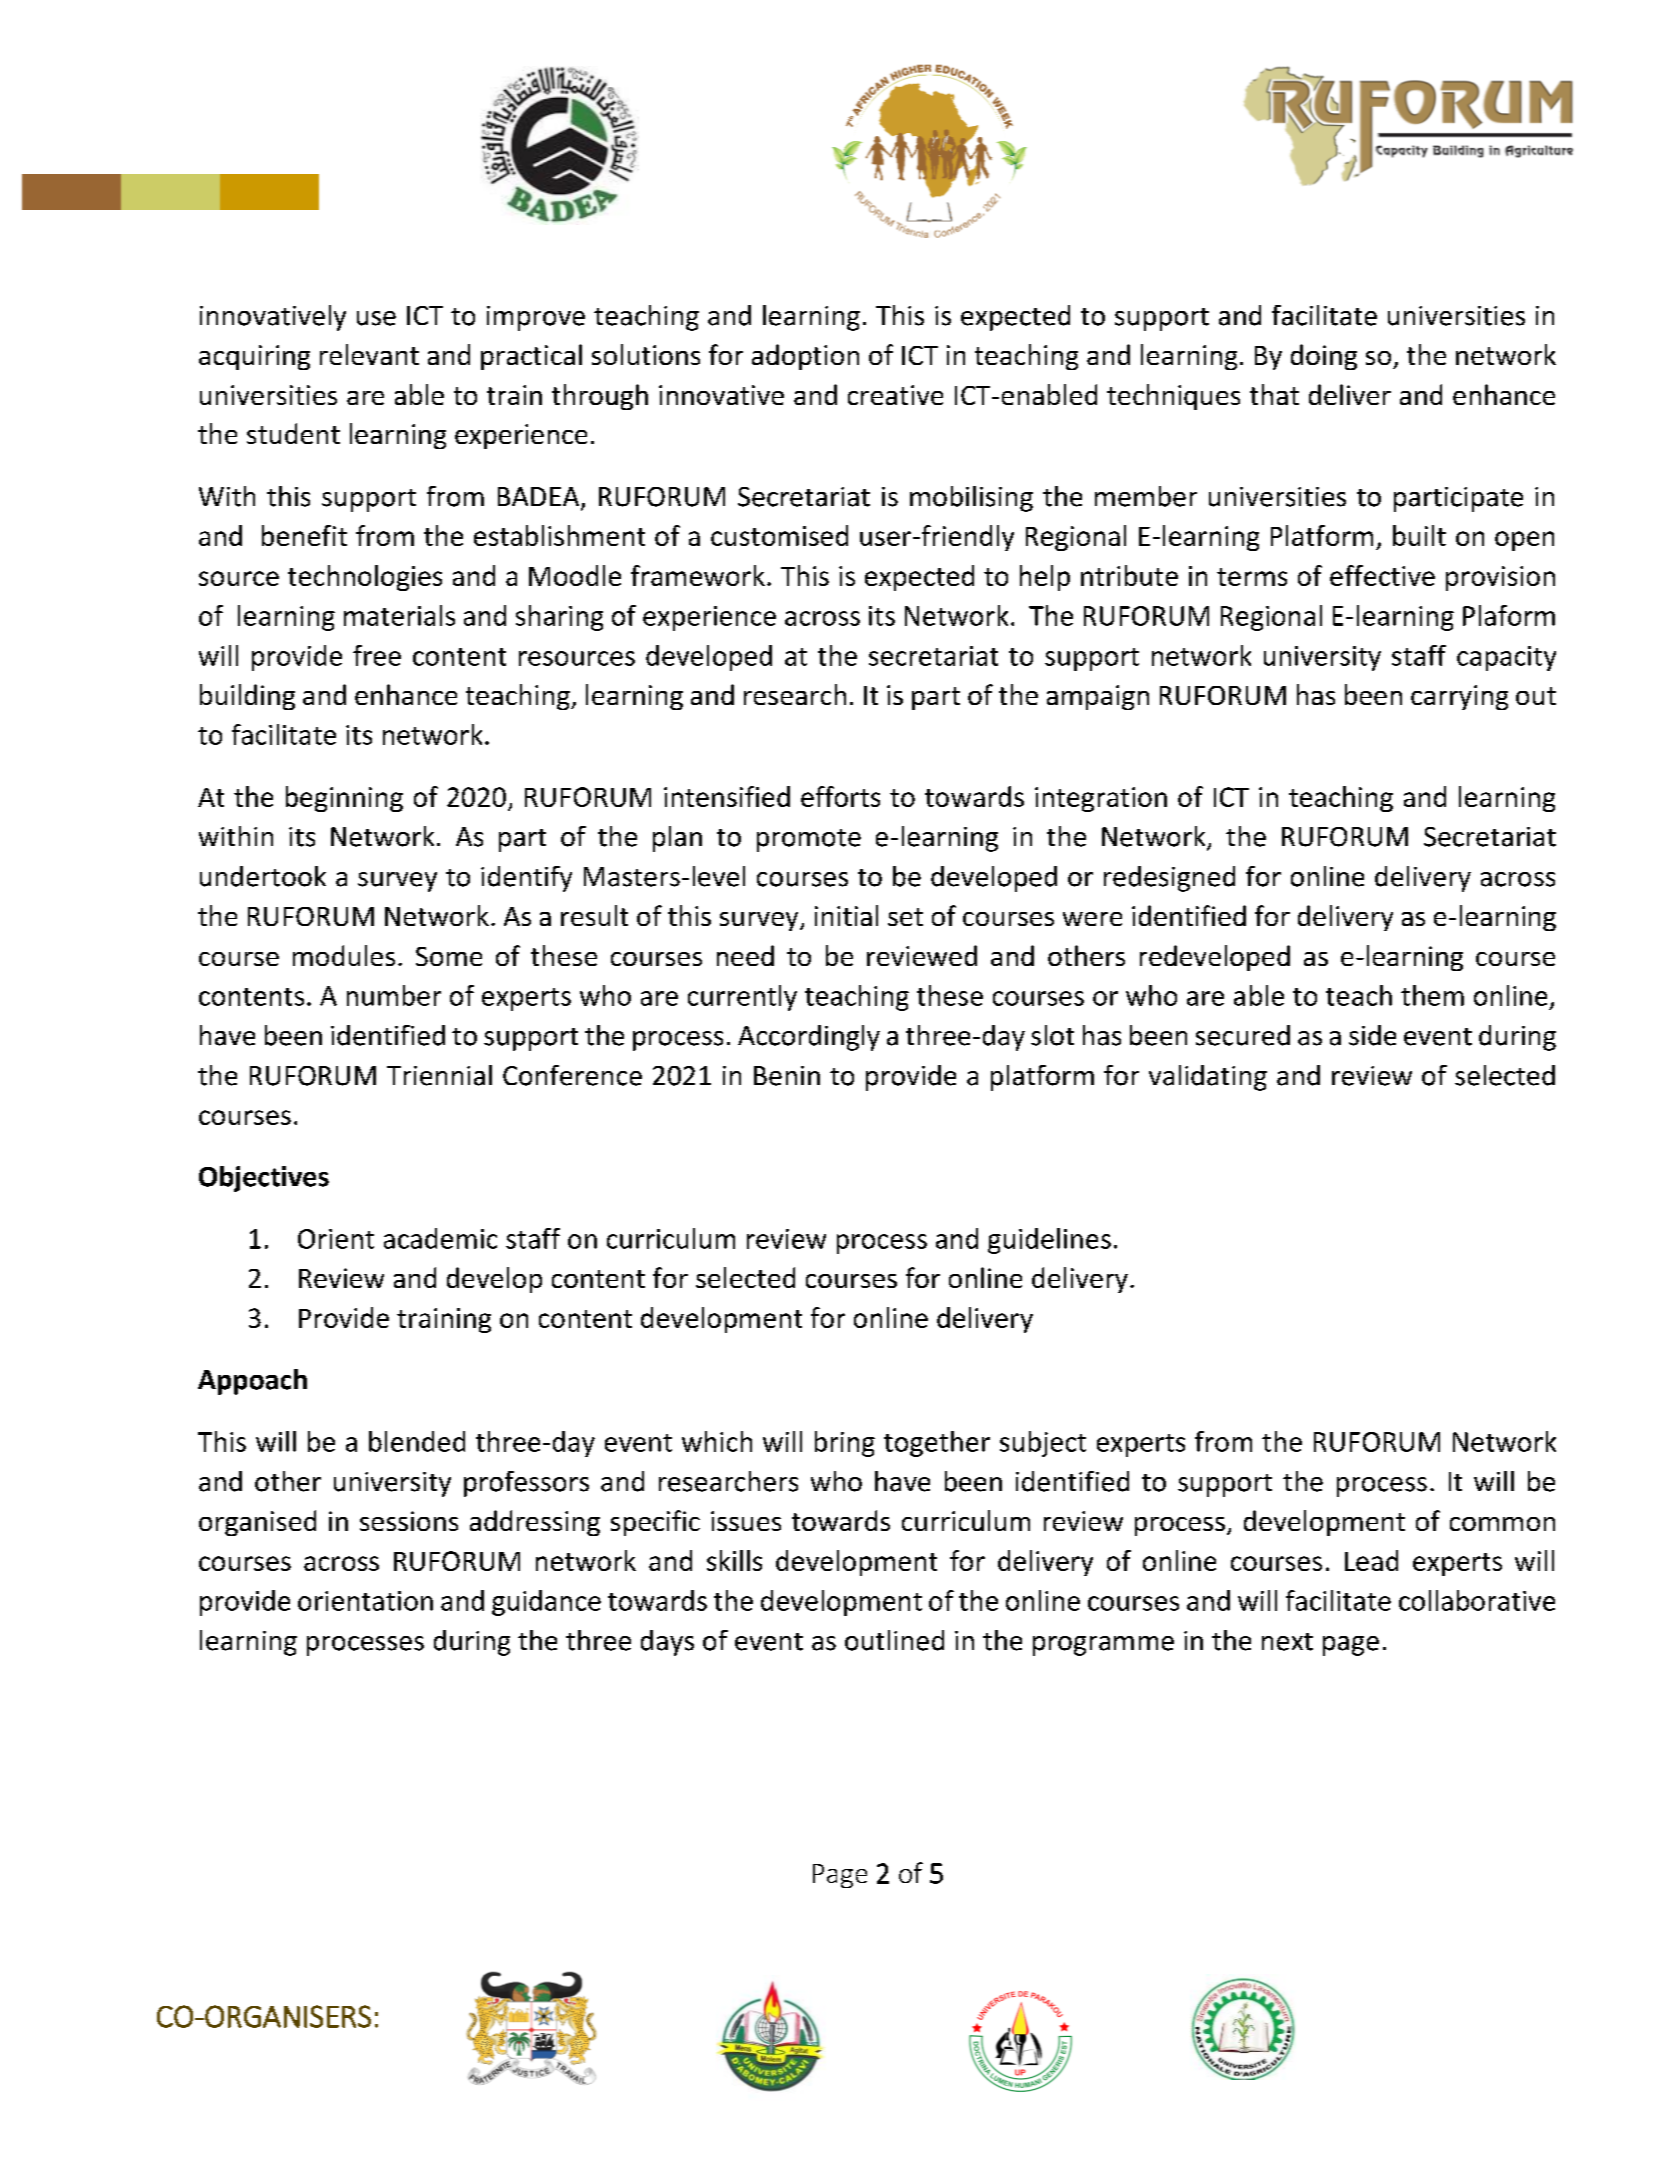 The image size is (1680, 2174). I want to click on creative, so click(895, 395).
